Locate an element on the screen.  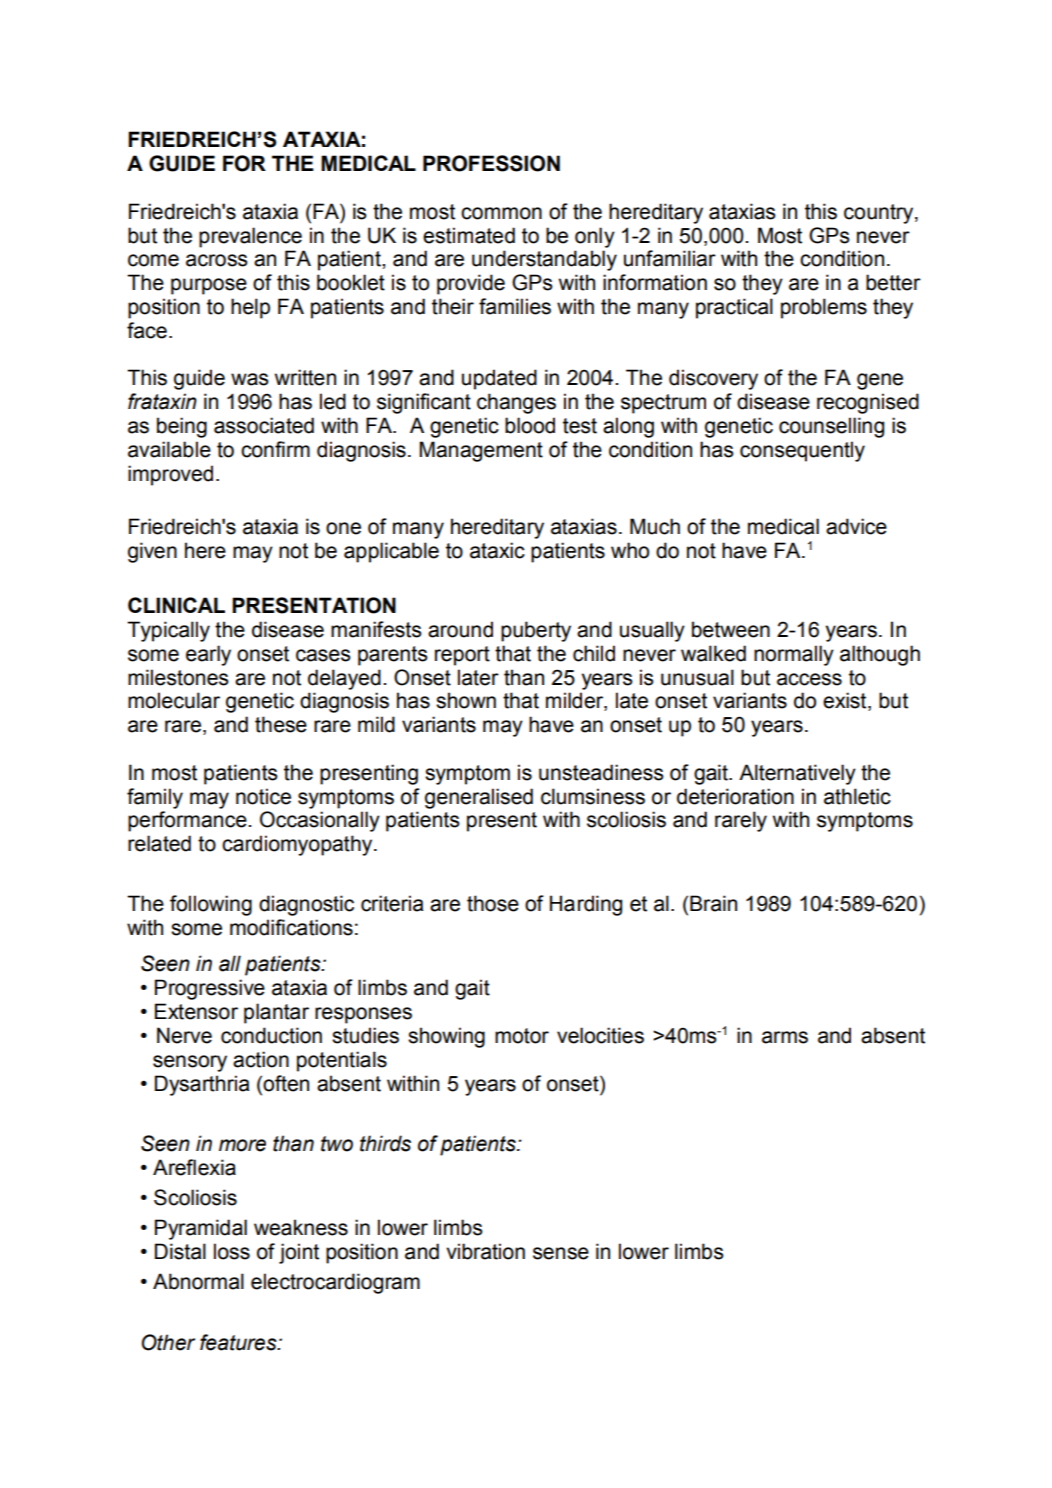
better is located at coordinates (893, 282).
